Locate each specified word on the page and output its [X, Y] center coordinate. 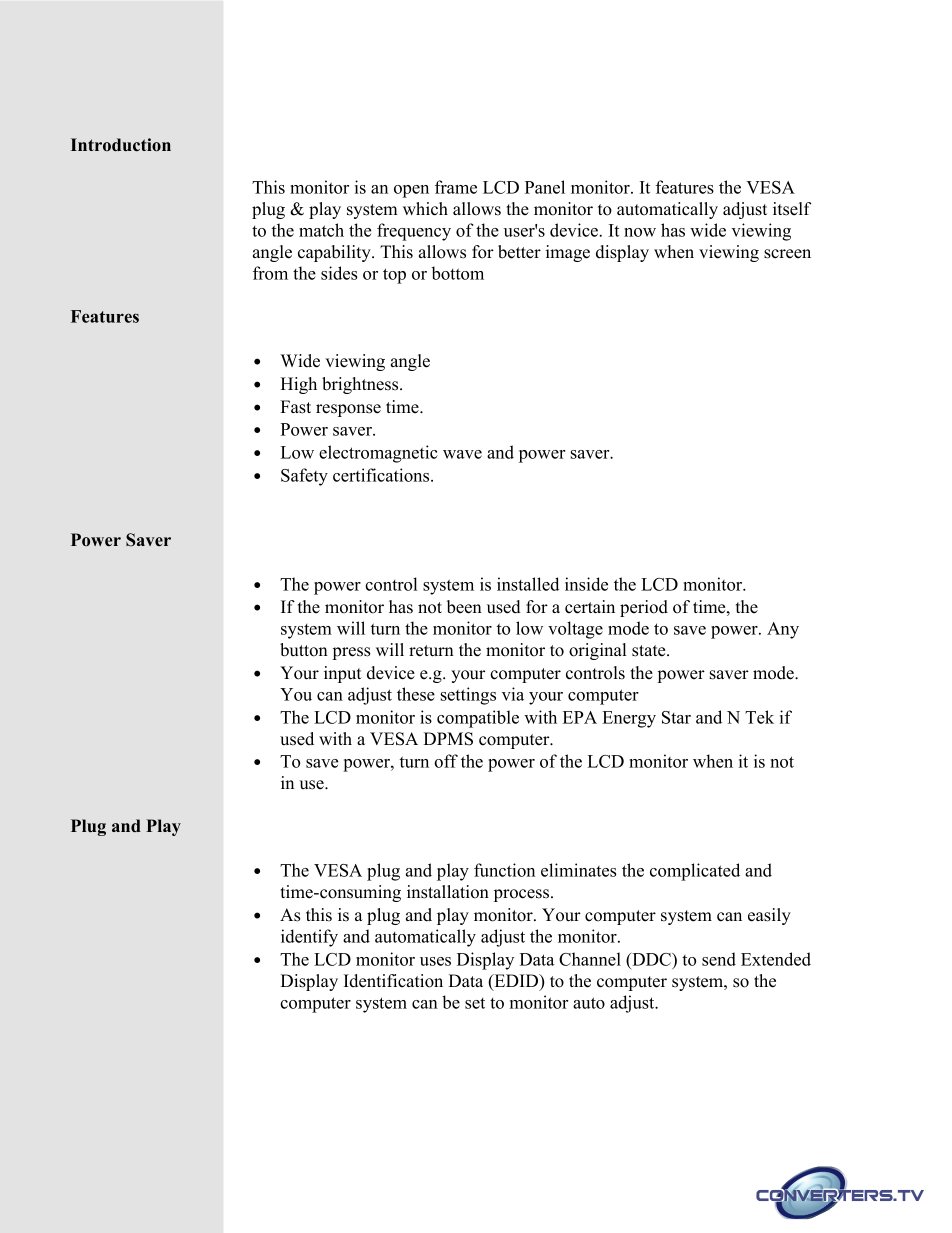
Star [676, 717]
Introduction [121, 145]
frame [456, 187]
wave [462, 454]
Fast [295, 407]
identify [309, 938]
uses [435, 961]
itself [792, 209]
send [719, 959]
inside [586, 584]
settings [468, 696]
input [342, 674]
